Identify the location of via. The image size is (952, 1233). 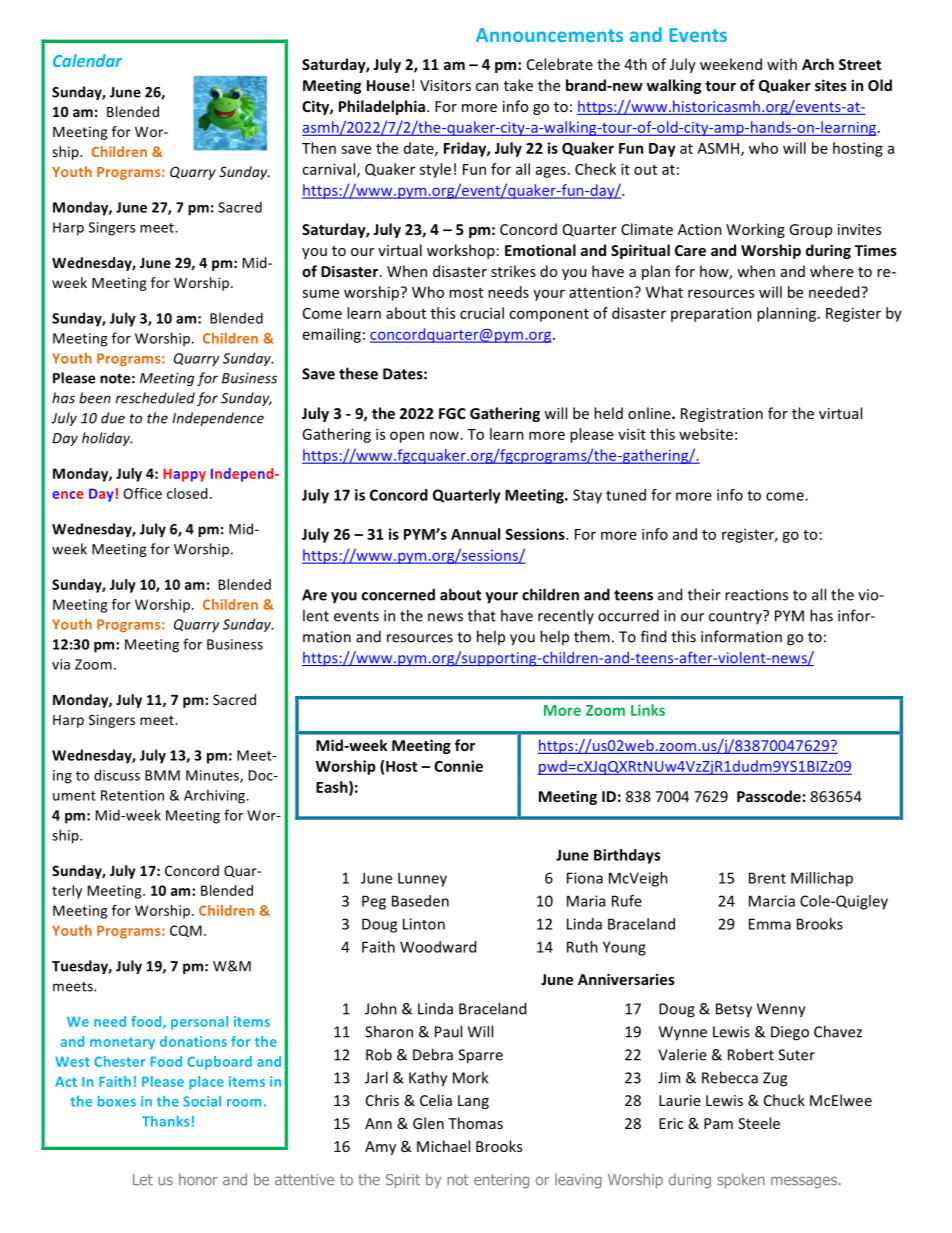
(61, 664).
